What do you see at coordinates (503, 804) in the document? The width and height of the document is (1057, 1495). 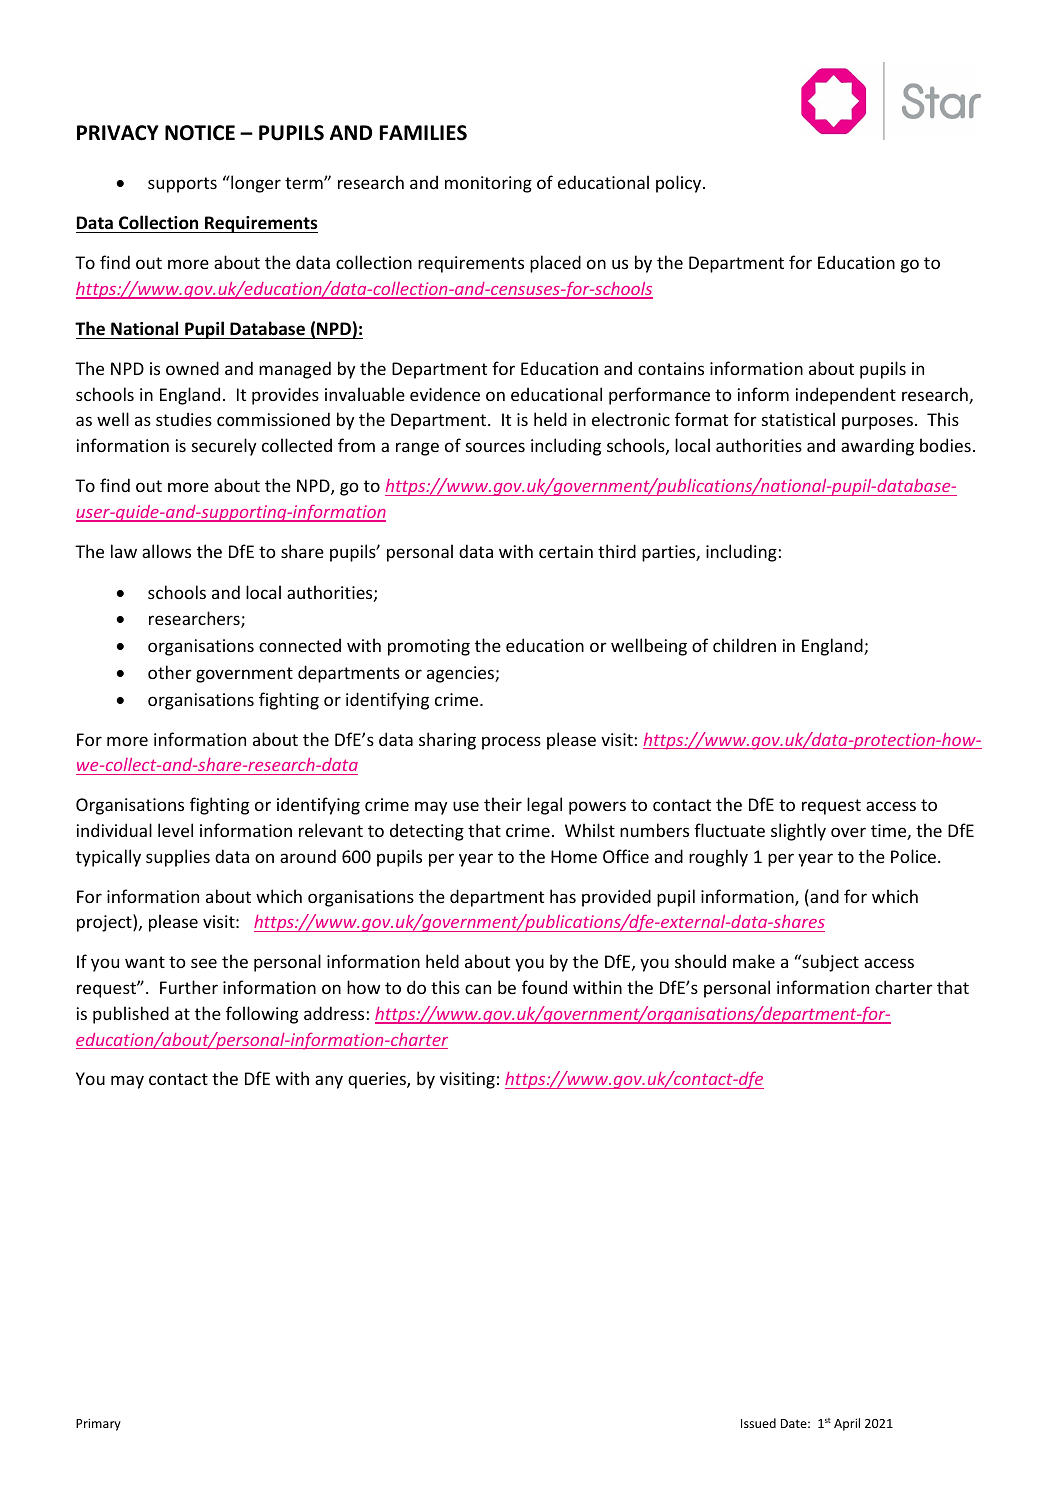 I see `their` at bounding box center [503, 804].
